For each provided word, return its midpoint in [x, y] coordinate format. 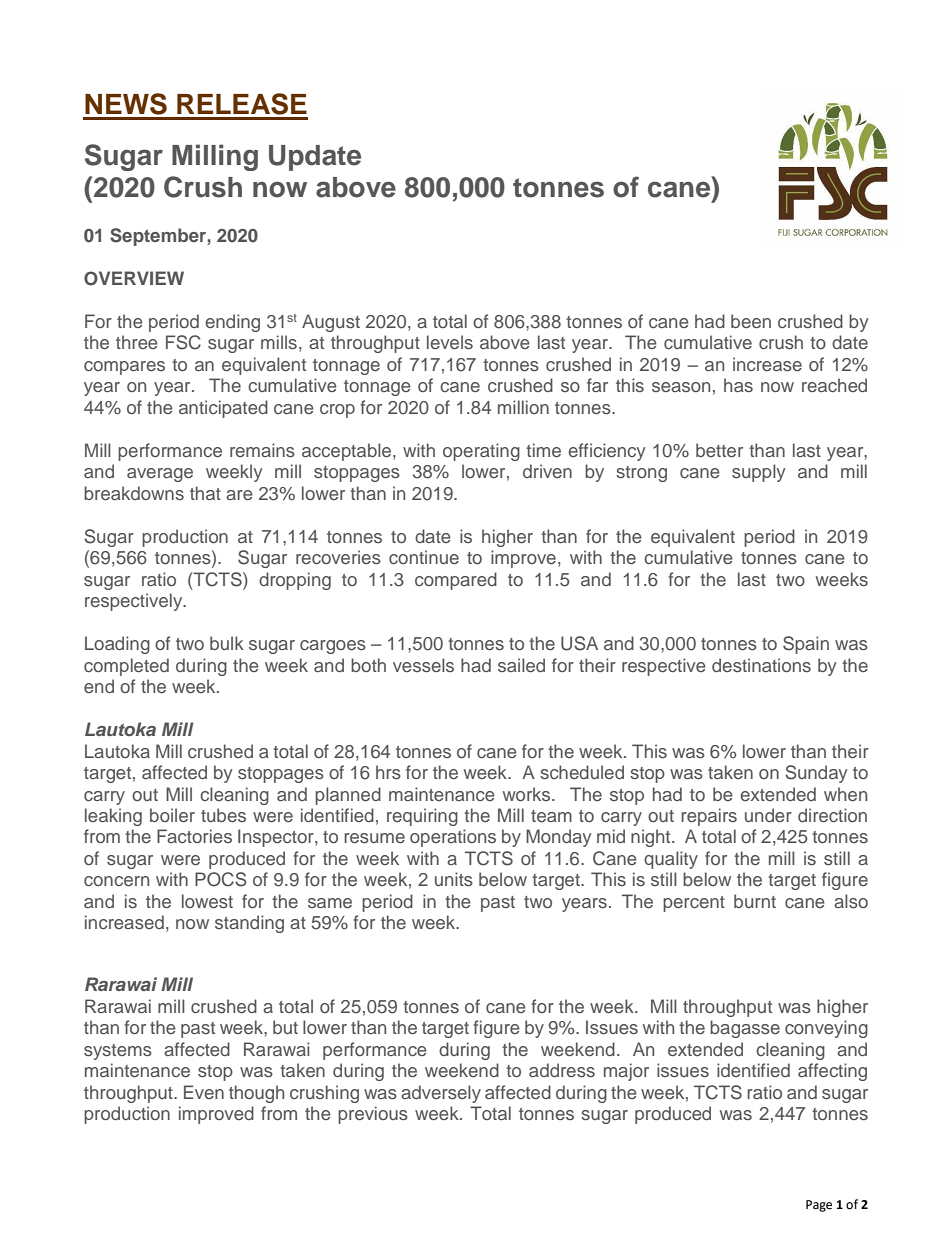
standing [249, 924]
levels [450, 342]
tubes [223, 815]
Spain [806, 645]
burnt [755, 901]
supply [759, 473]
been [751, 321]
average [160, 475]
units [454, 879]
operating [481, 452]
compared [456, 581]
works [528, 794]
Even [204, 1092]
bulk [227, 643]
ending [232, 323]
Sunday [816, 774]
